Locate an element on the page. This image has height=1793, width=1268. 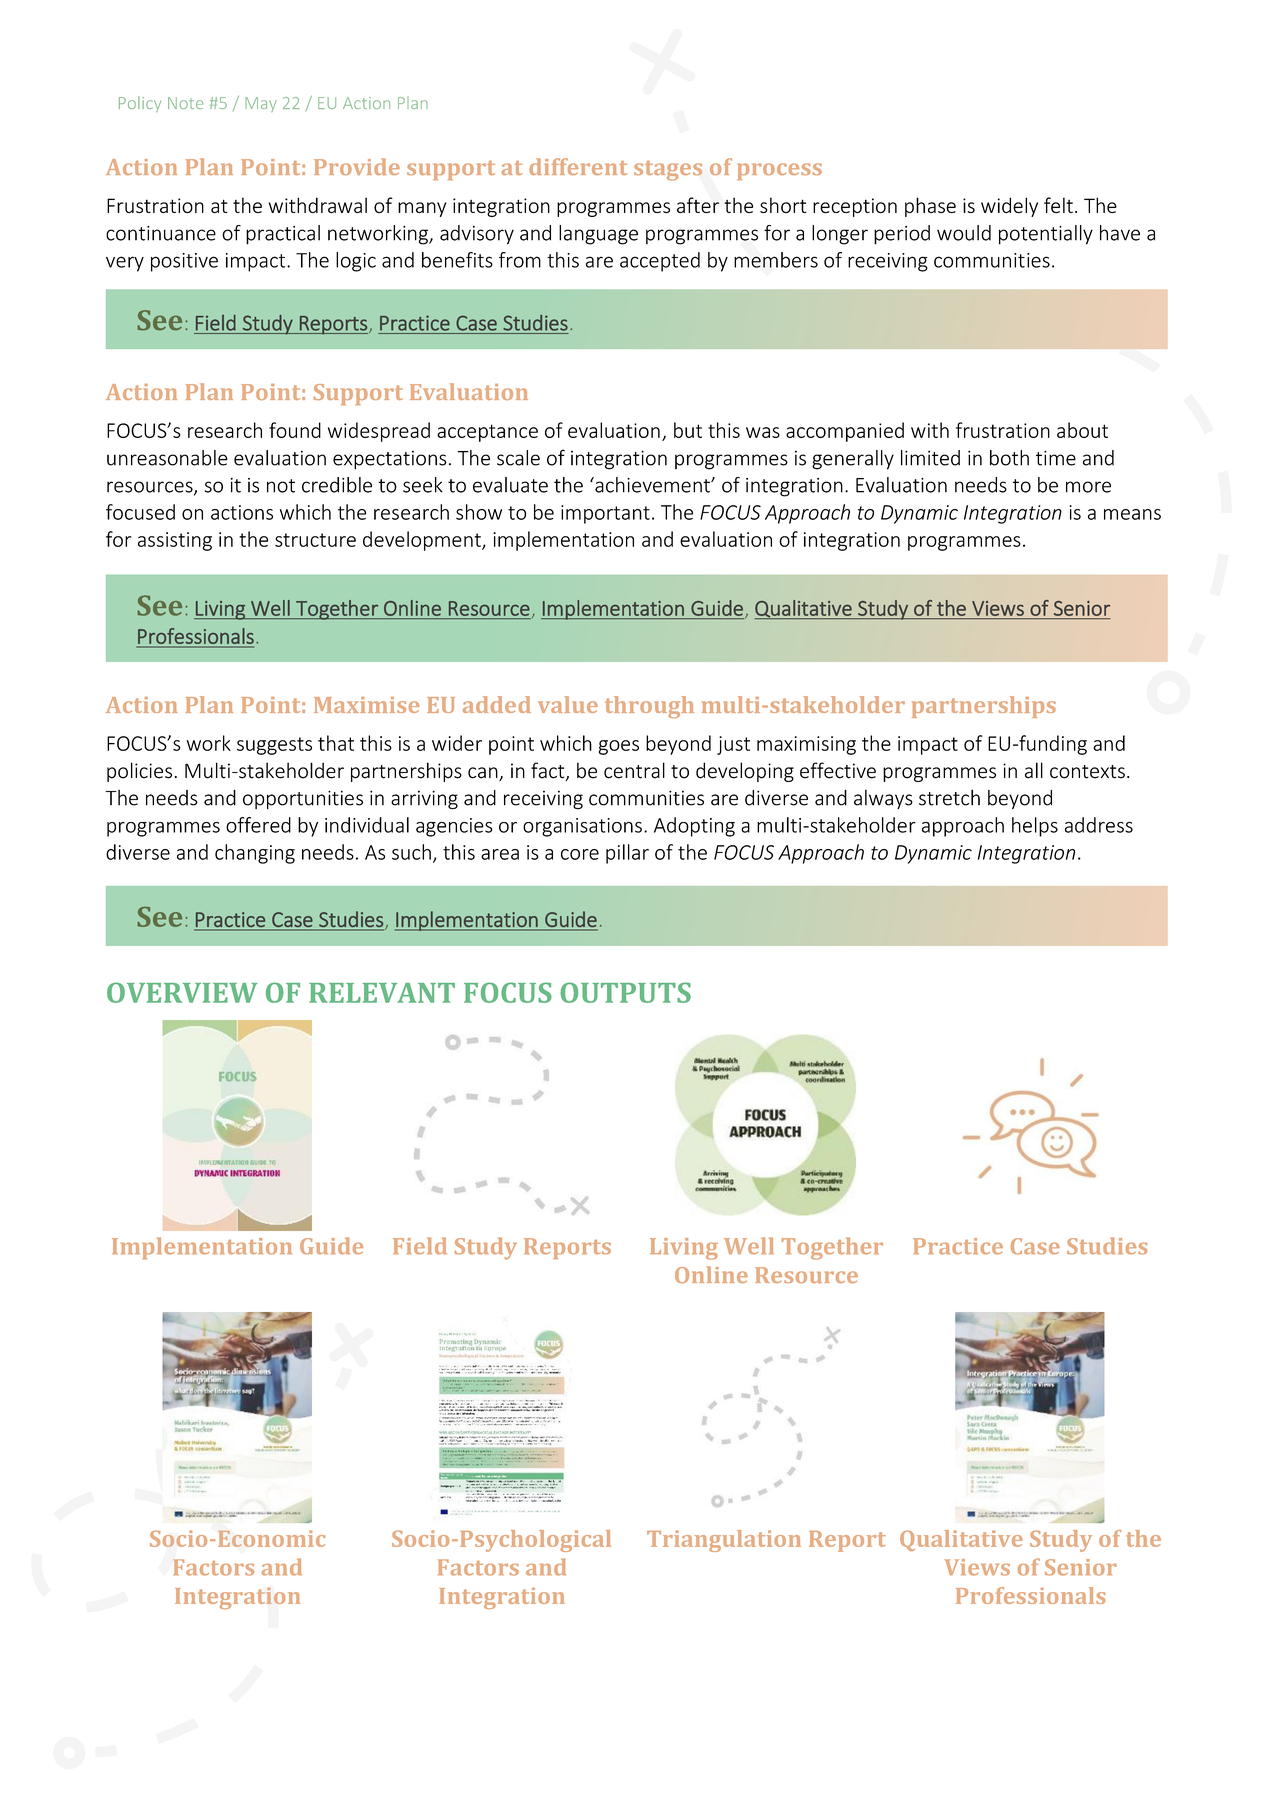
May is located at coordinates (261, 104).
